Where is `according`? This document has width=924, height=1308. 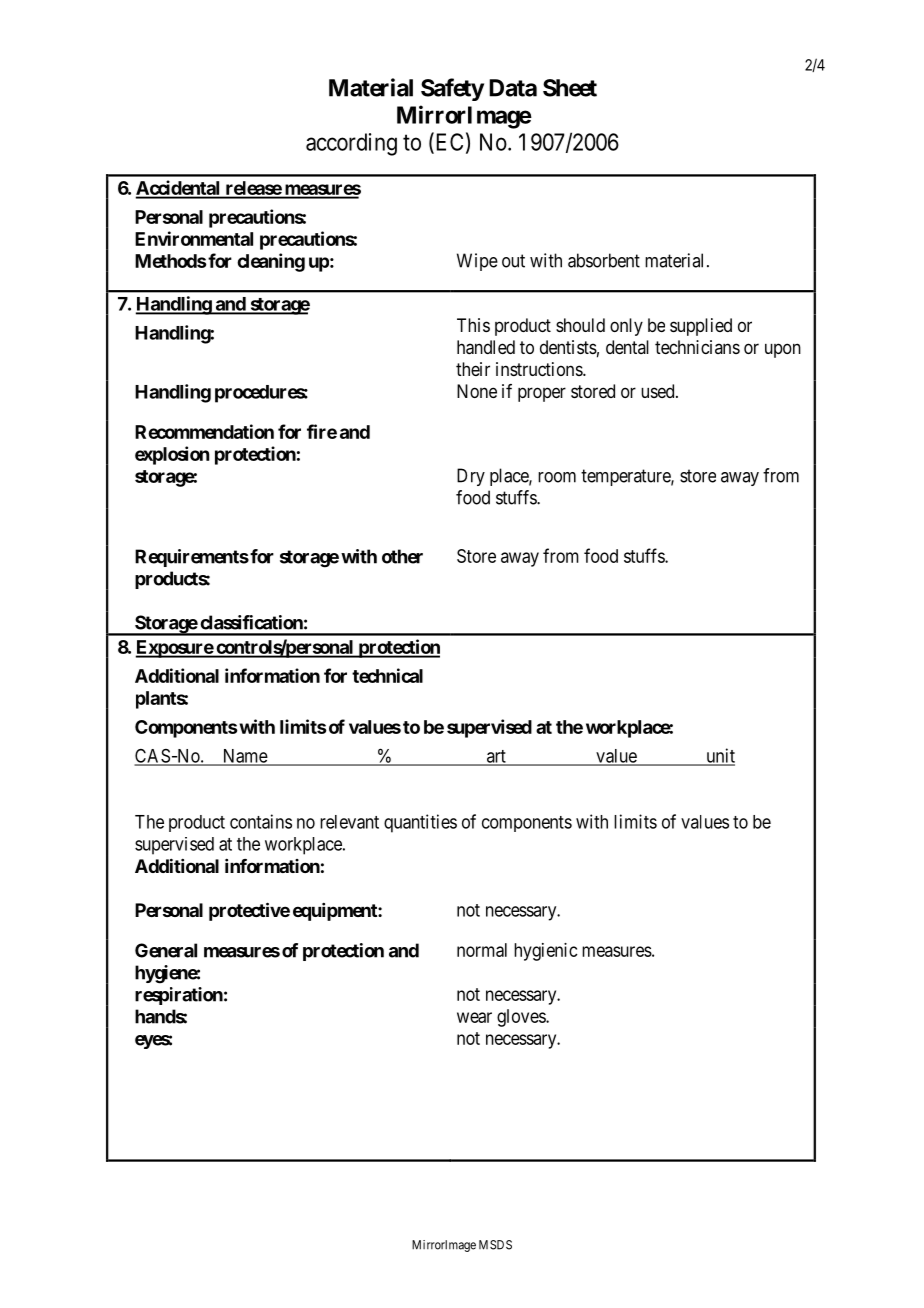 according is located at coordinates (351, 144).
